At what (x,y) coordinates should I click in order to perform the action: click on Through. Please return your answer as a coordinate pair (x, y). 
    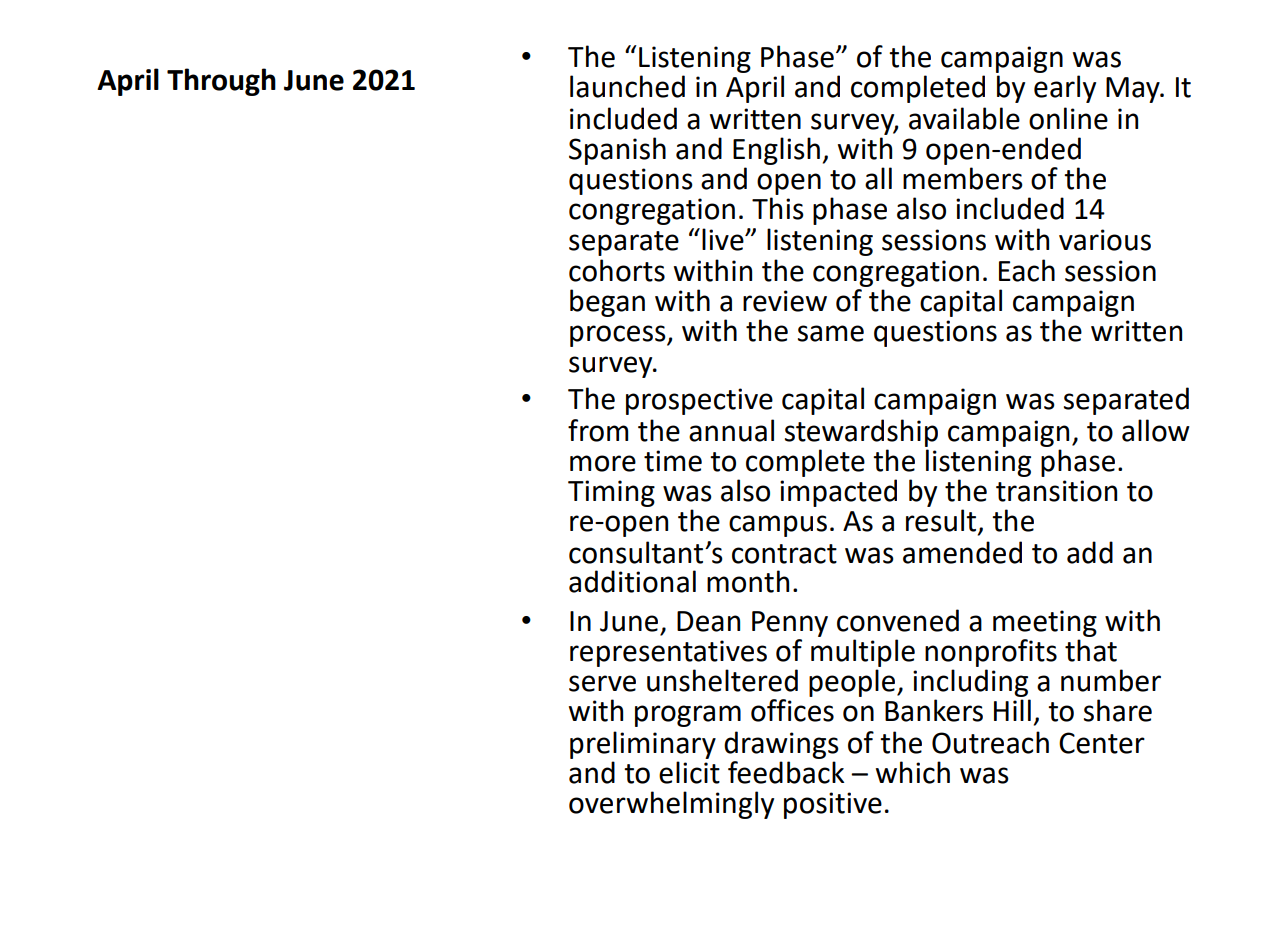
    Looking at the image, I should click on (221, 82).
